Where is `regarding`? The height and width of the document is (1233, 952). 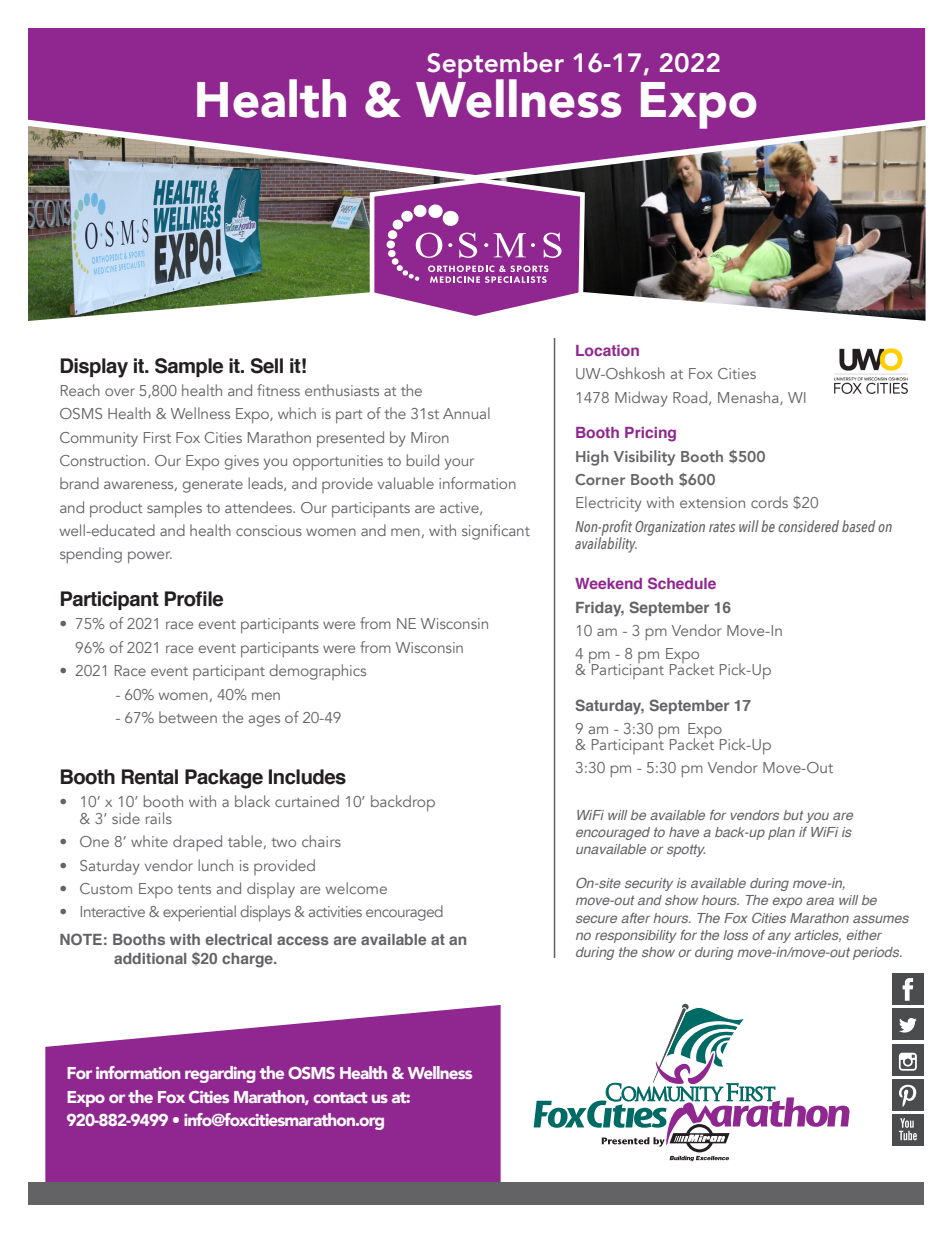 regarding is located at coordinates (220, 1074).
